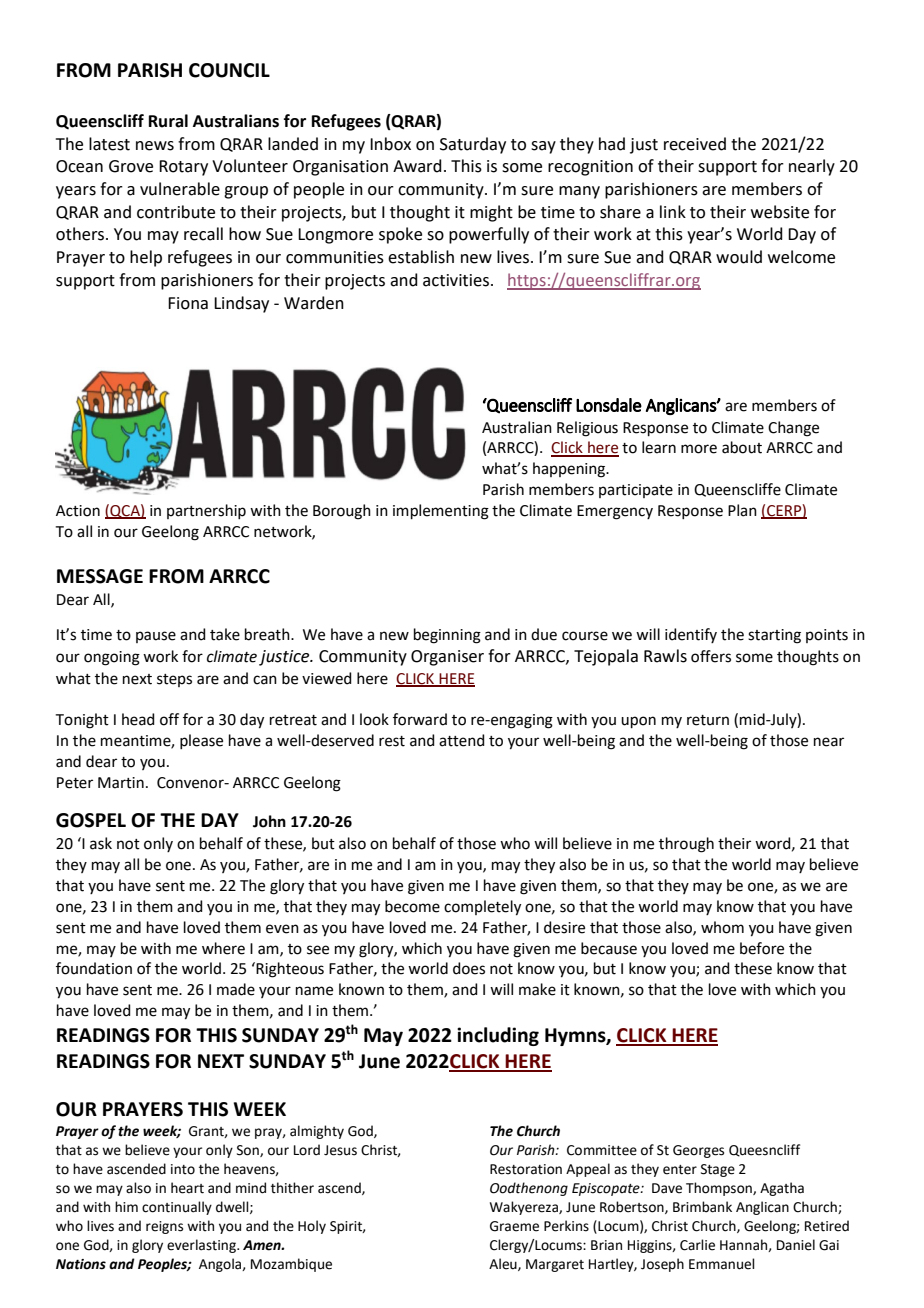 The height and width of the screenshot is (1308, 924). Describe the element at coordinates (695, 144) in the screenshot. I see `received` at that location.
